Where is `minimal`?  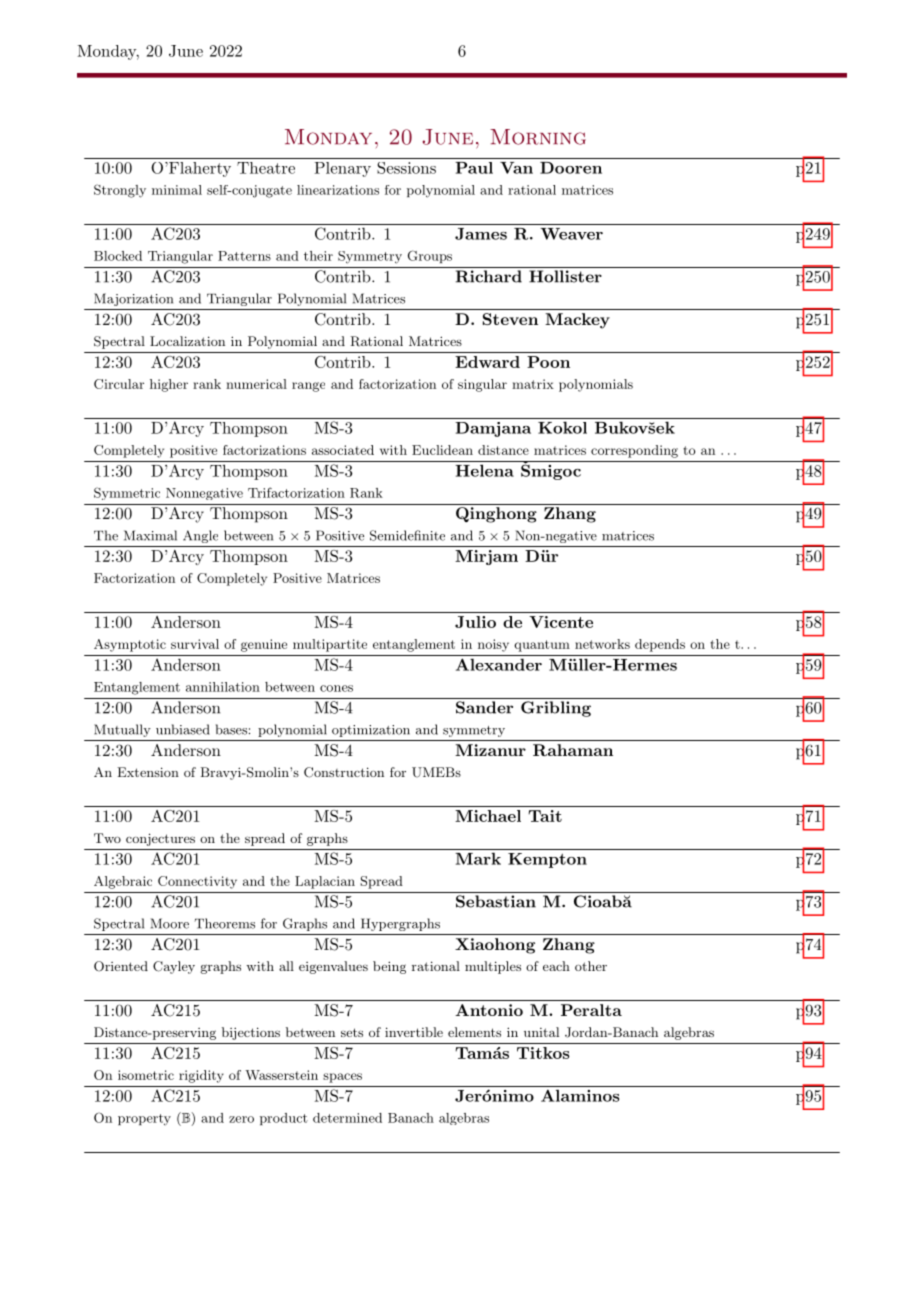
minimal is located at coordinates (177, 190).
